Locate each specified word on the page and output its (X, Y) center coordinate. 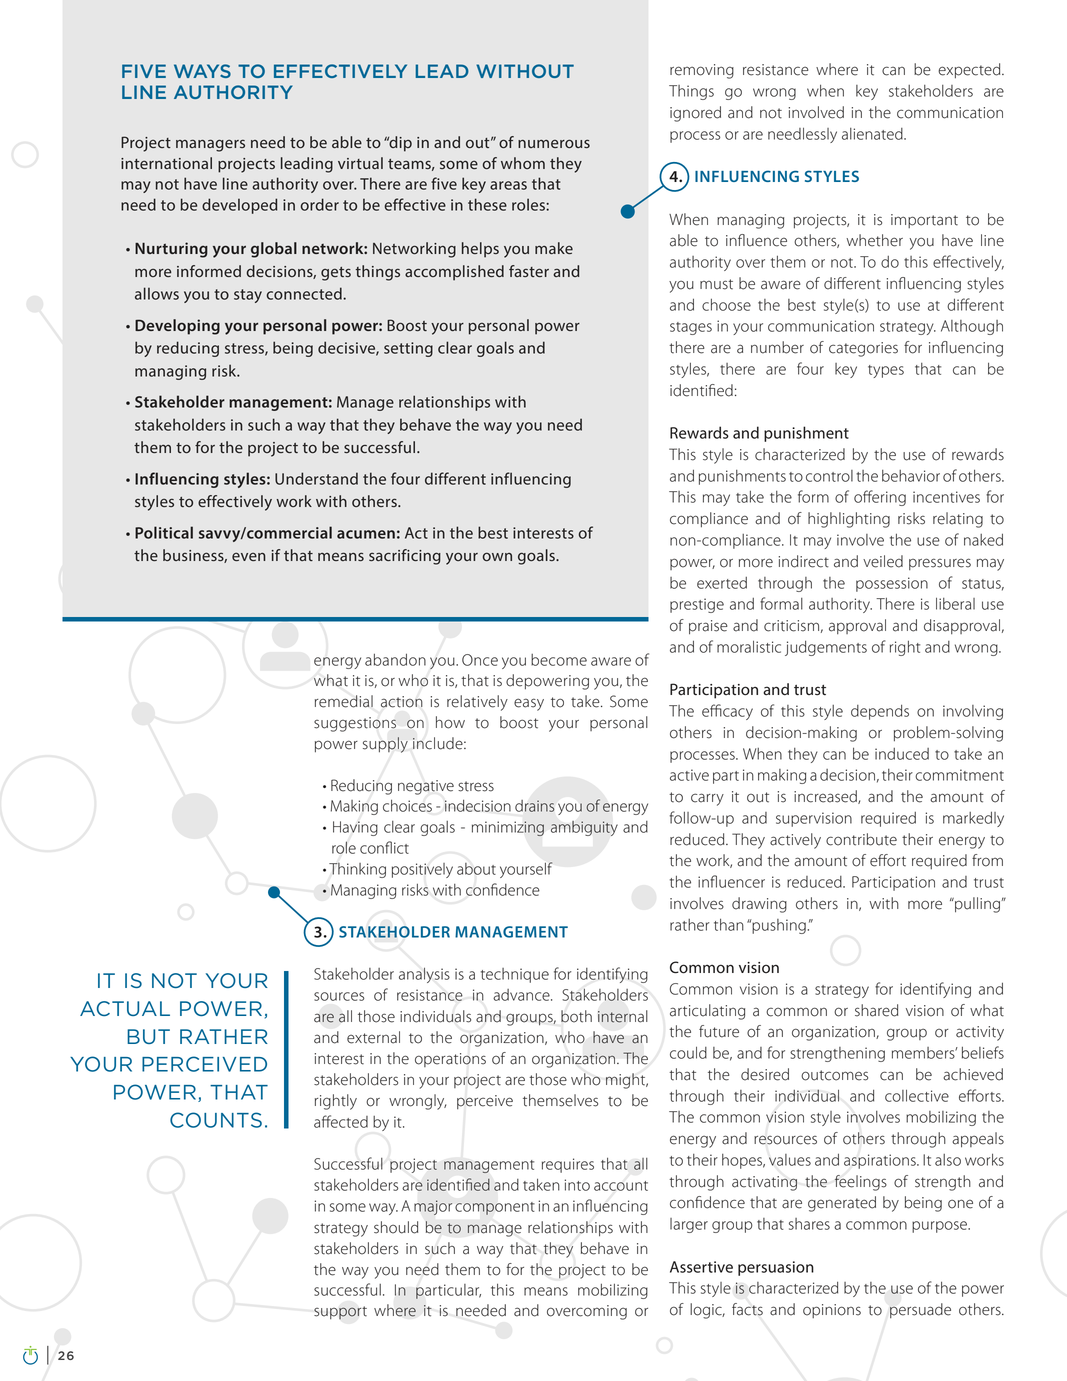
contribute (861, 839)
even (249, 556)
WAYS (202, 71)
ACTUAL (125, 1008)
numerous (554, 143)
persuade (920, 1310)
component (495, 1208)
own (497, 556)
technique (515, 975)
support (340, 1313)
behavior (911, 476)
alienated (873, 134)
